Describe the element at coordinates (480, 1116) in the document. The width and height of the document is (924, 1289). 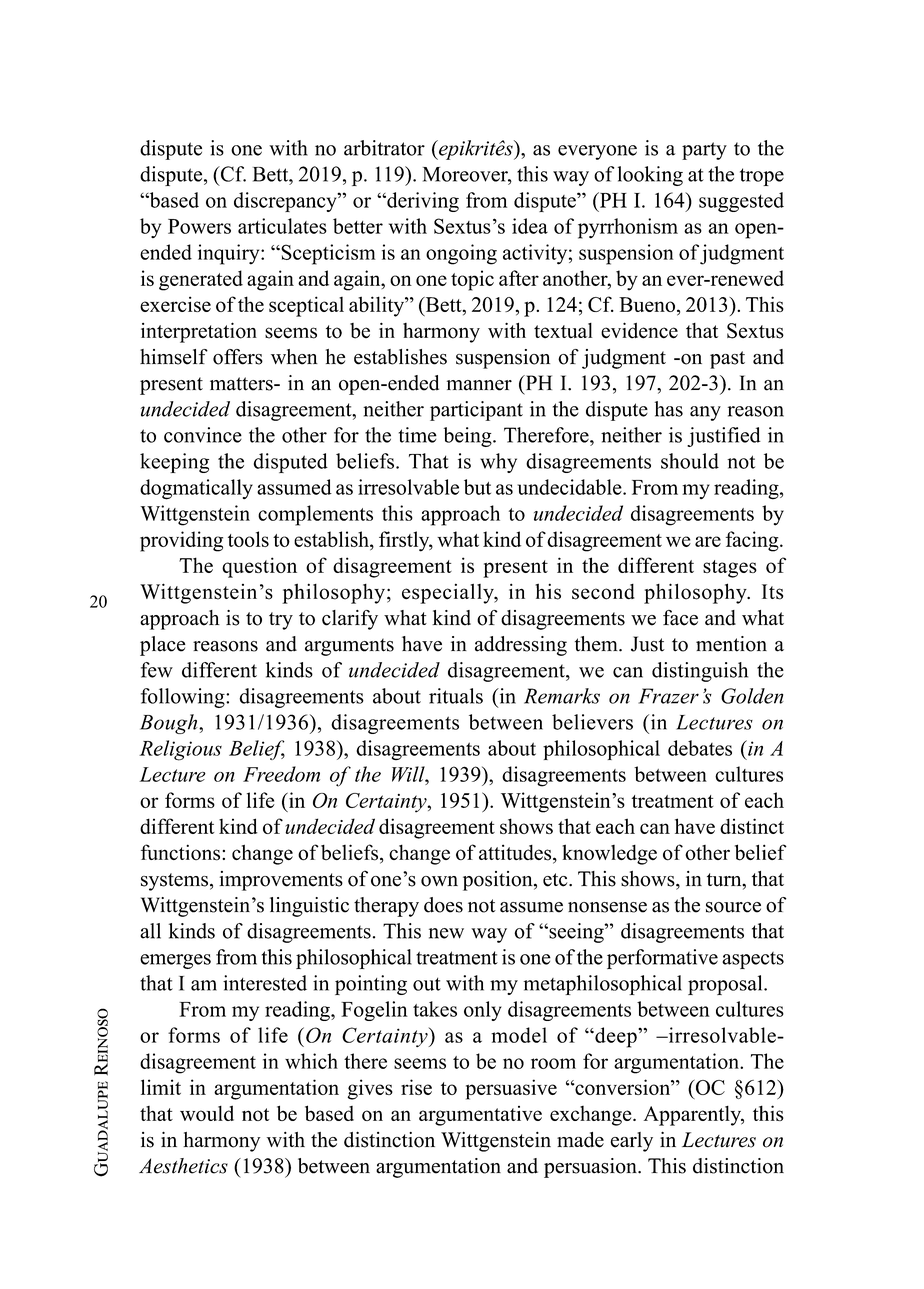
I see `argumentative` at that location.
